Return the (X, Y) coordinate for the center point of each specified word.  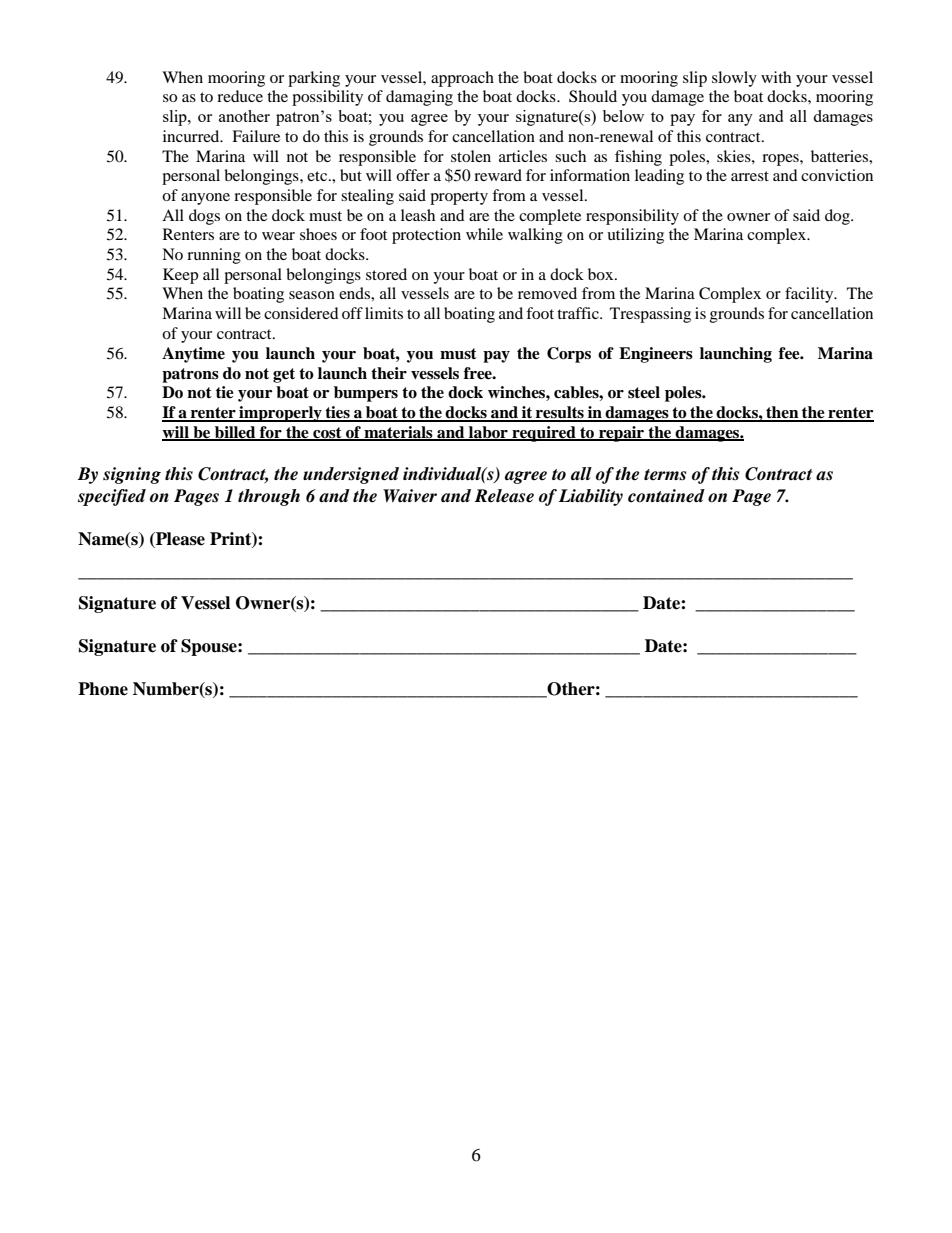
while (484, 234)
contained (666, 496)
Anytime (193, 355)
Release (504, 496)
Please (179, 540)
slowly (734, 79)
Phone (103, 689)
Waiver (410, 496)
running (214, 256)
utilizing (635, 236)
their (389, 373)
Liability (591, 497)
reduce (240, 96)
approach (462, 79)
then (782, 413)
